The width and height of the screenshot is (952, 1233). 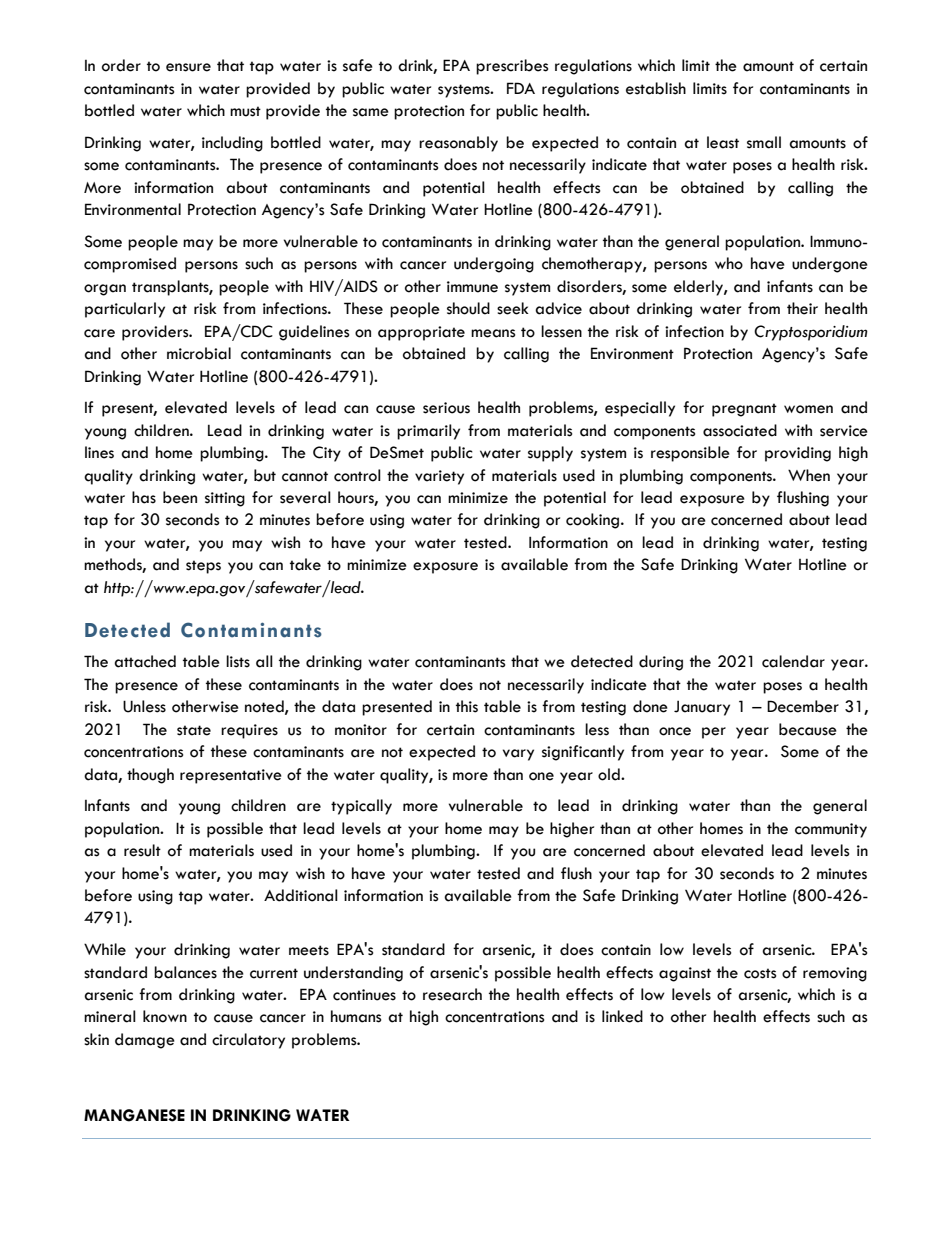 I want to click on December, so click(x=803, y=706).
